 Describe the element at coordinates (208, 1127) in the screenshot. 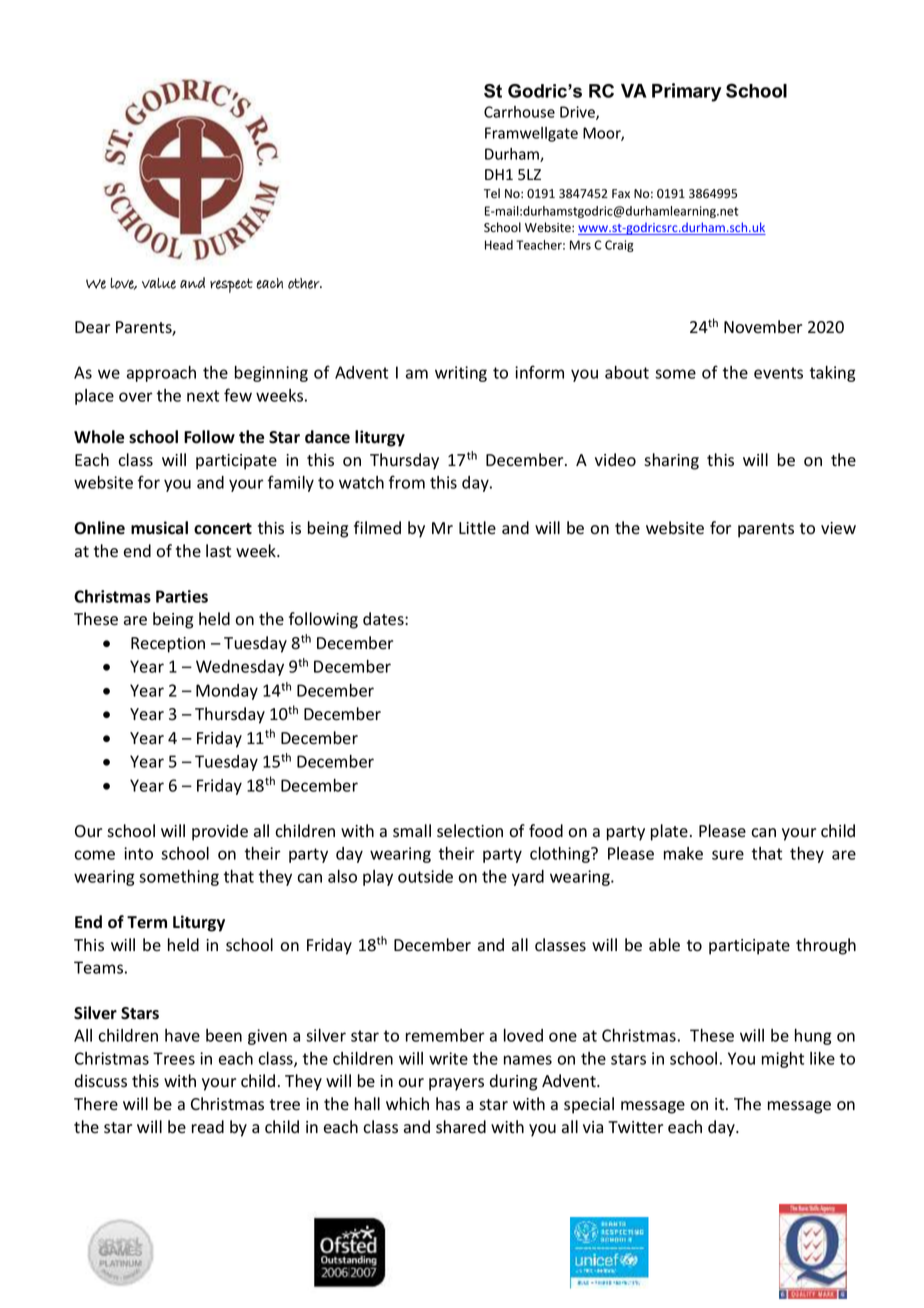

I see `read` at that location.
